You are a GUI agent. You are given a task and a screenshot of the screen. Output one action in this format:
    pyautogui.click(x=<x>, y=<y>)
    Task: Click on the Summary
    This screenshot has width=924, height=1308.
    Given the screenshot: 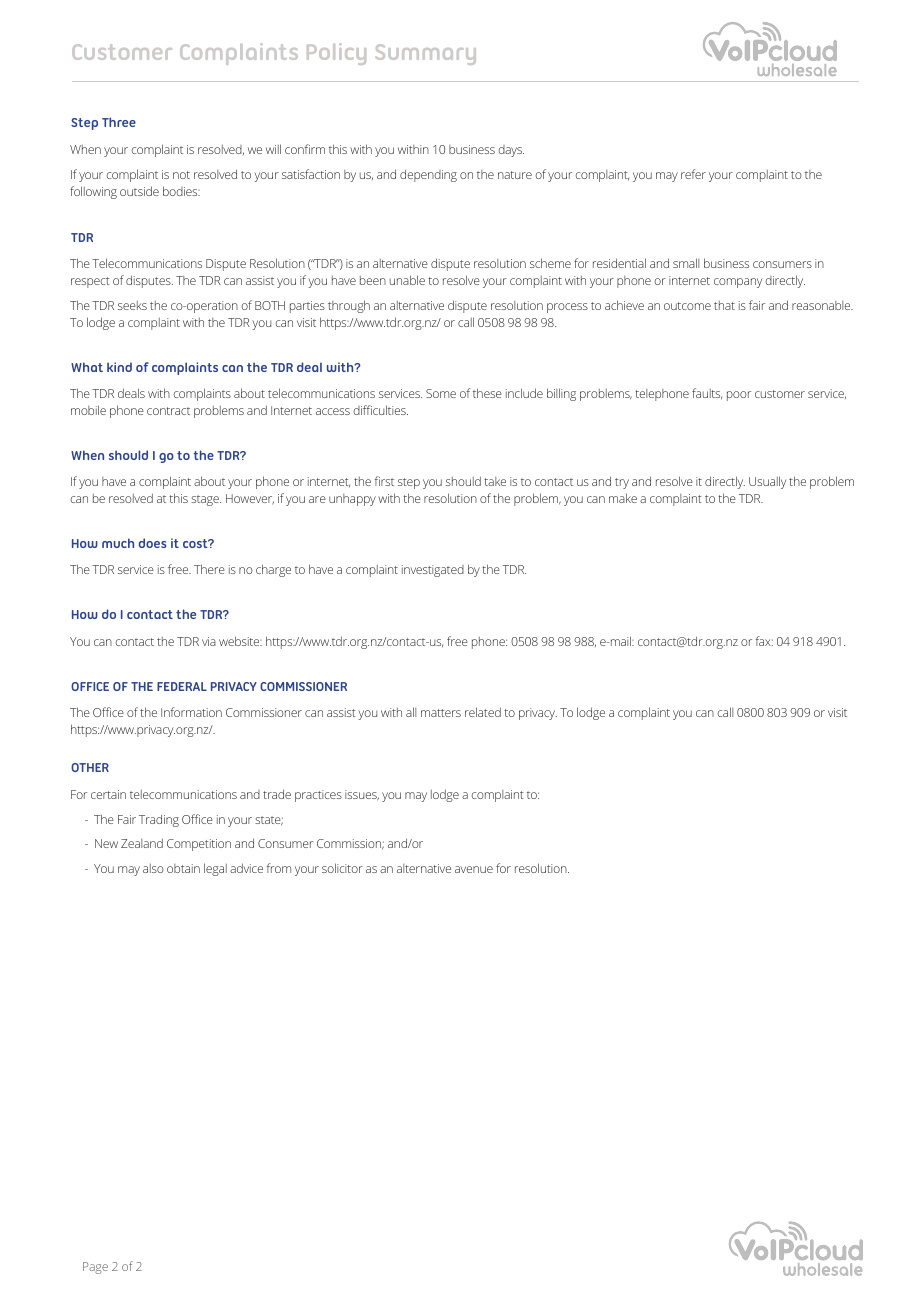 What is the action you would take?
    pyautogui.click(x=425, y=54)
